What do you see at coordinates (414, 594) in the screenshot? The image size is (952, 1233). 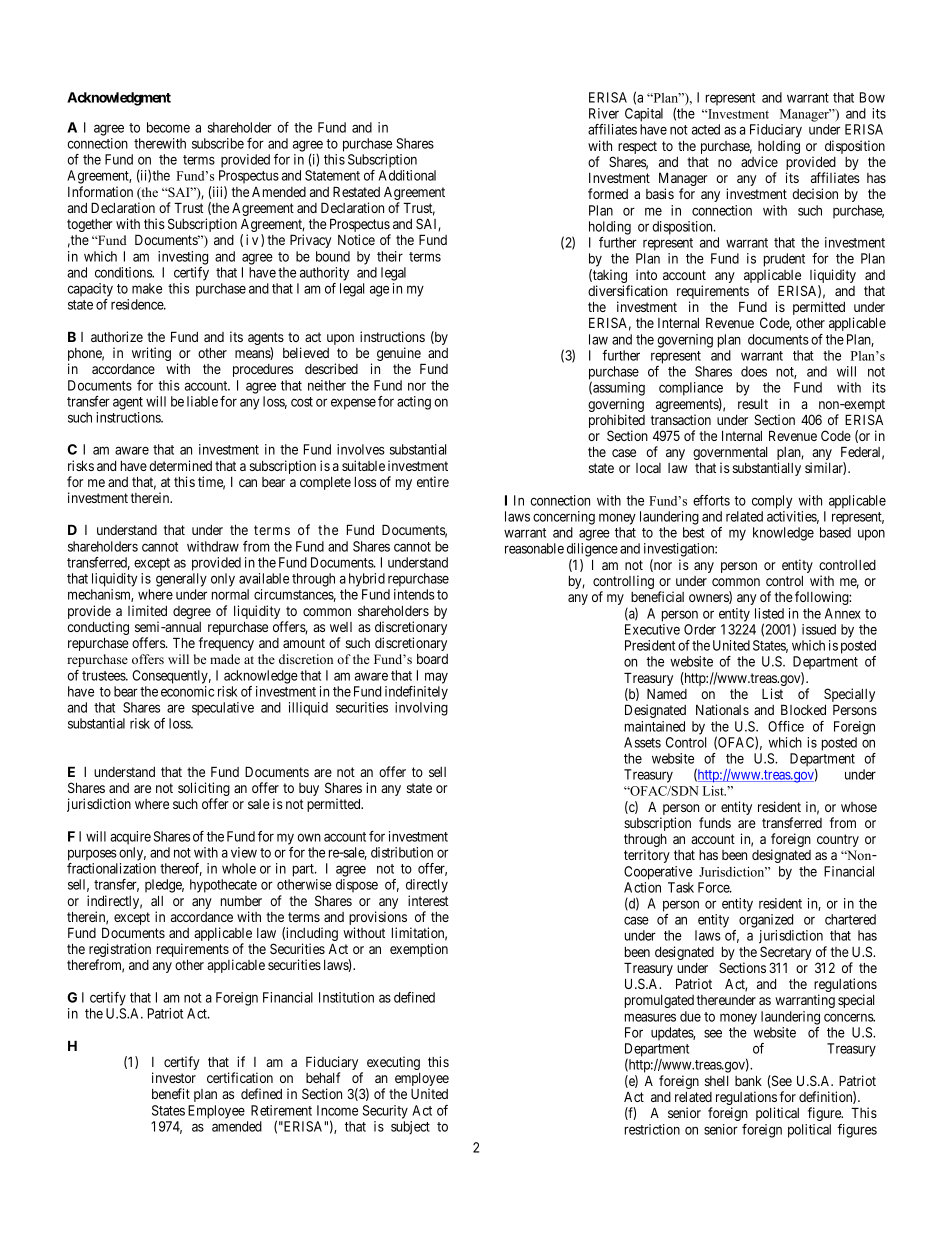 I see `intends` at bounding box center [414, 594].
